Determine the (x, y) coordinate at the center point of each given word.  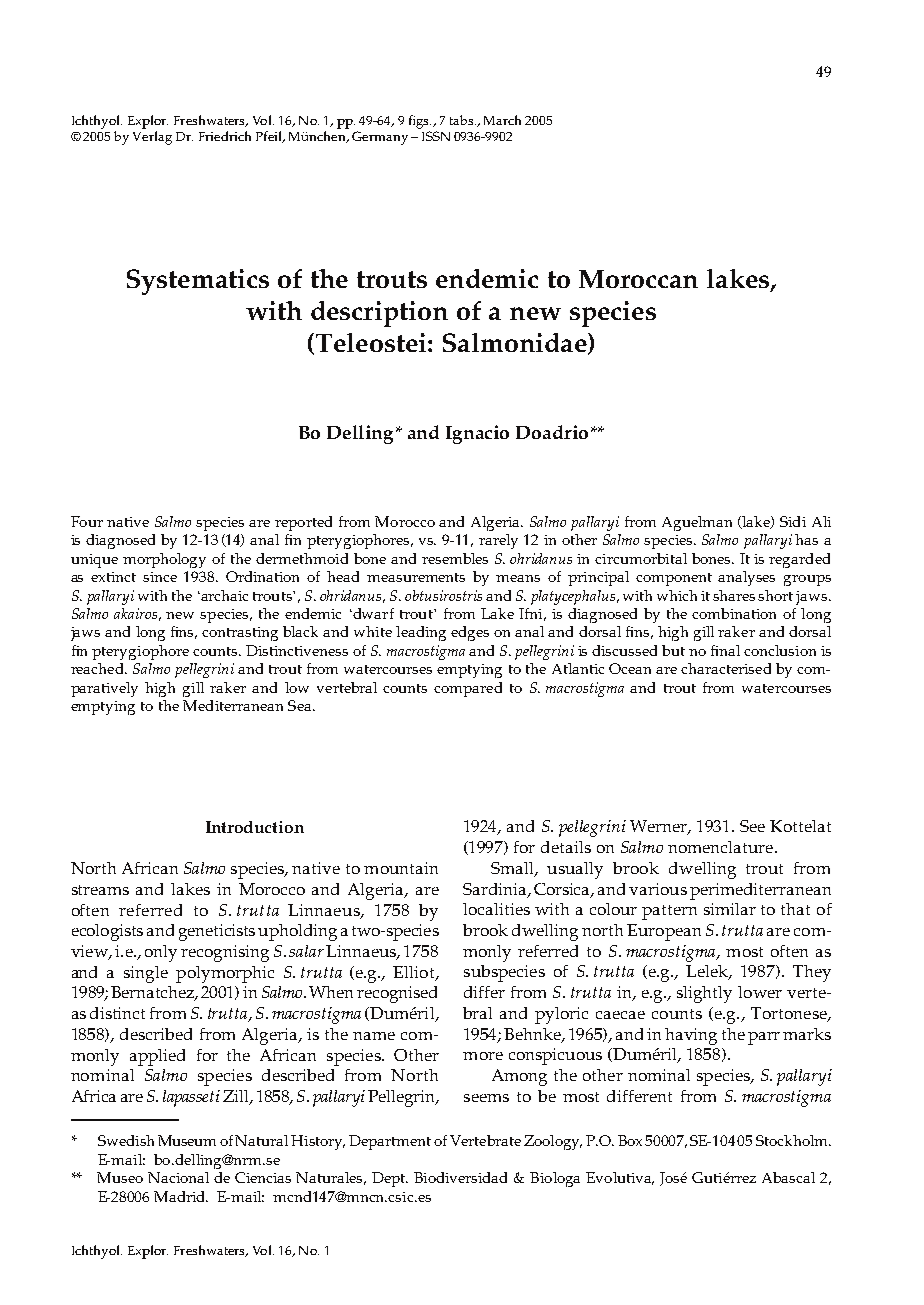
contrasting (240, 634)
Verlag (152, 136)
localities (496, 909)
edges (470, 633)
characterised (726, 668)
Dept (390, 1179)
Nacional (178, 1177)
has (806, 539)
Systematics (198, 282)
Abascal (788, 1177)
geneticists (217, 932)
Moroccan (638, 279)
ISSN (436, 136)
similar (730, 909)
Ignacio (477, 434)
